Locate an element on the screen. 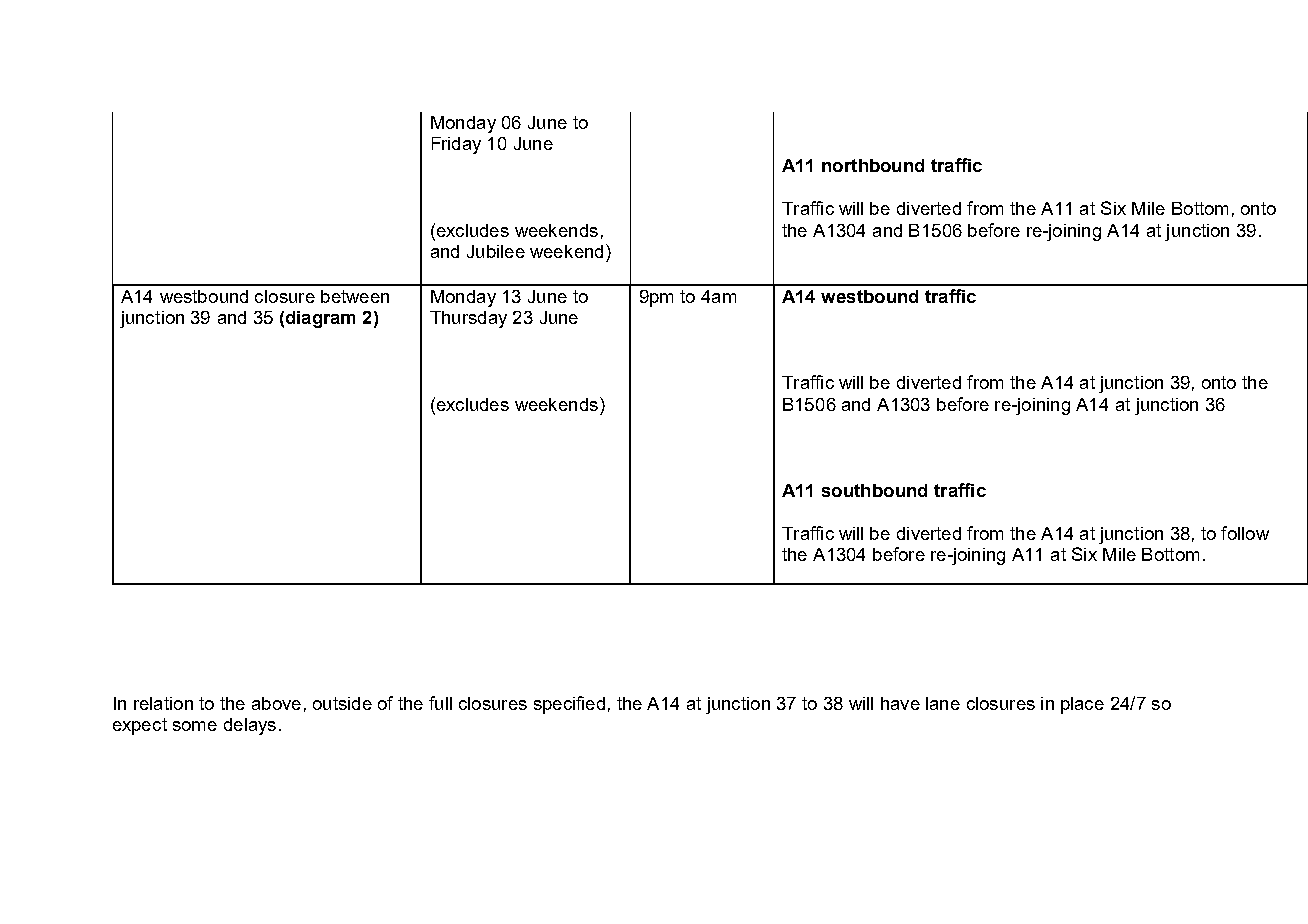  above is located at coordinates (276, 703).
